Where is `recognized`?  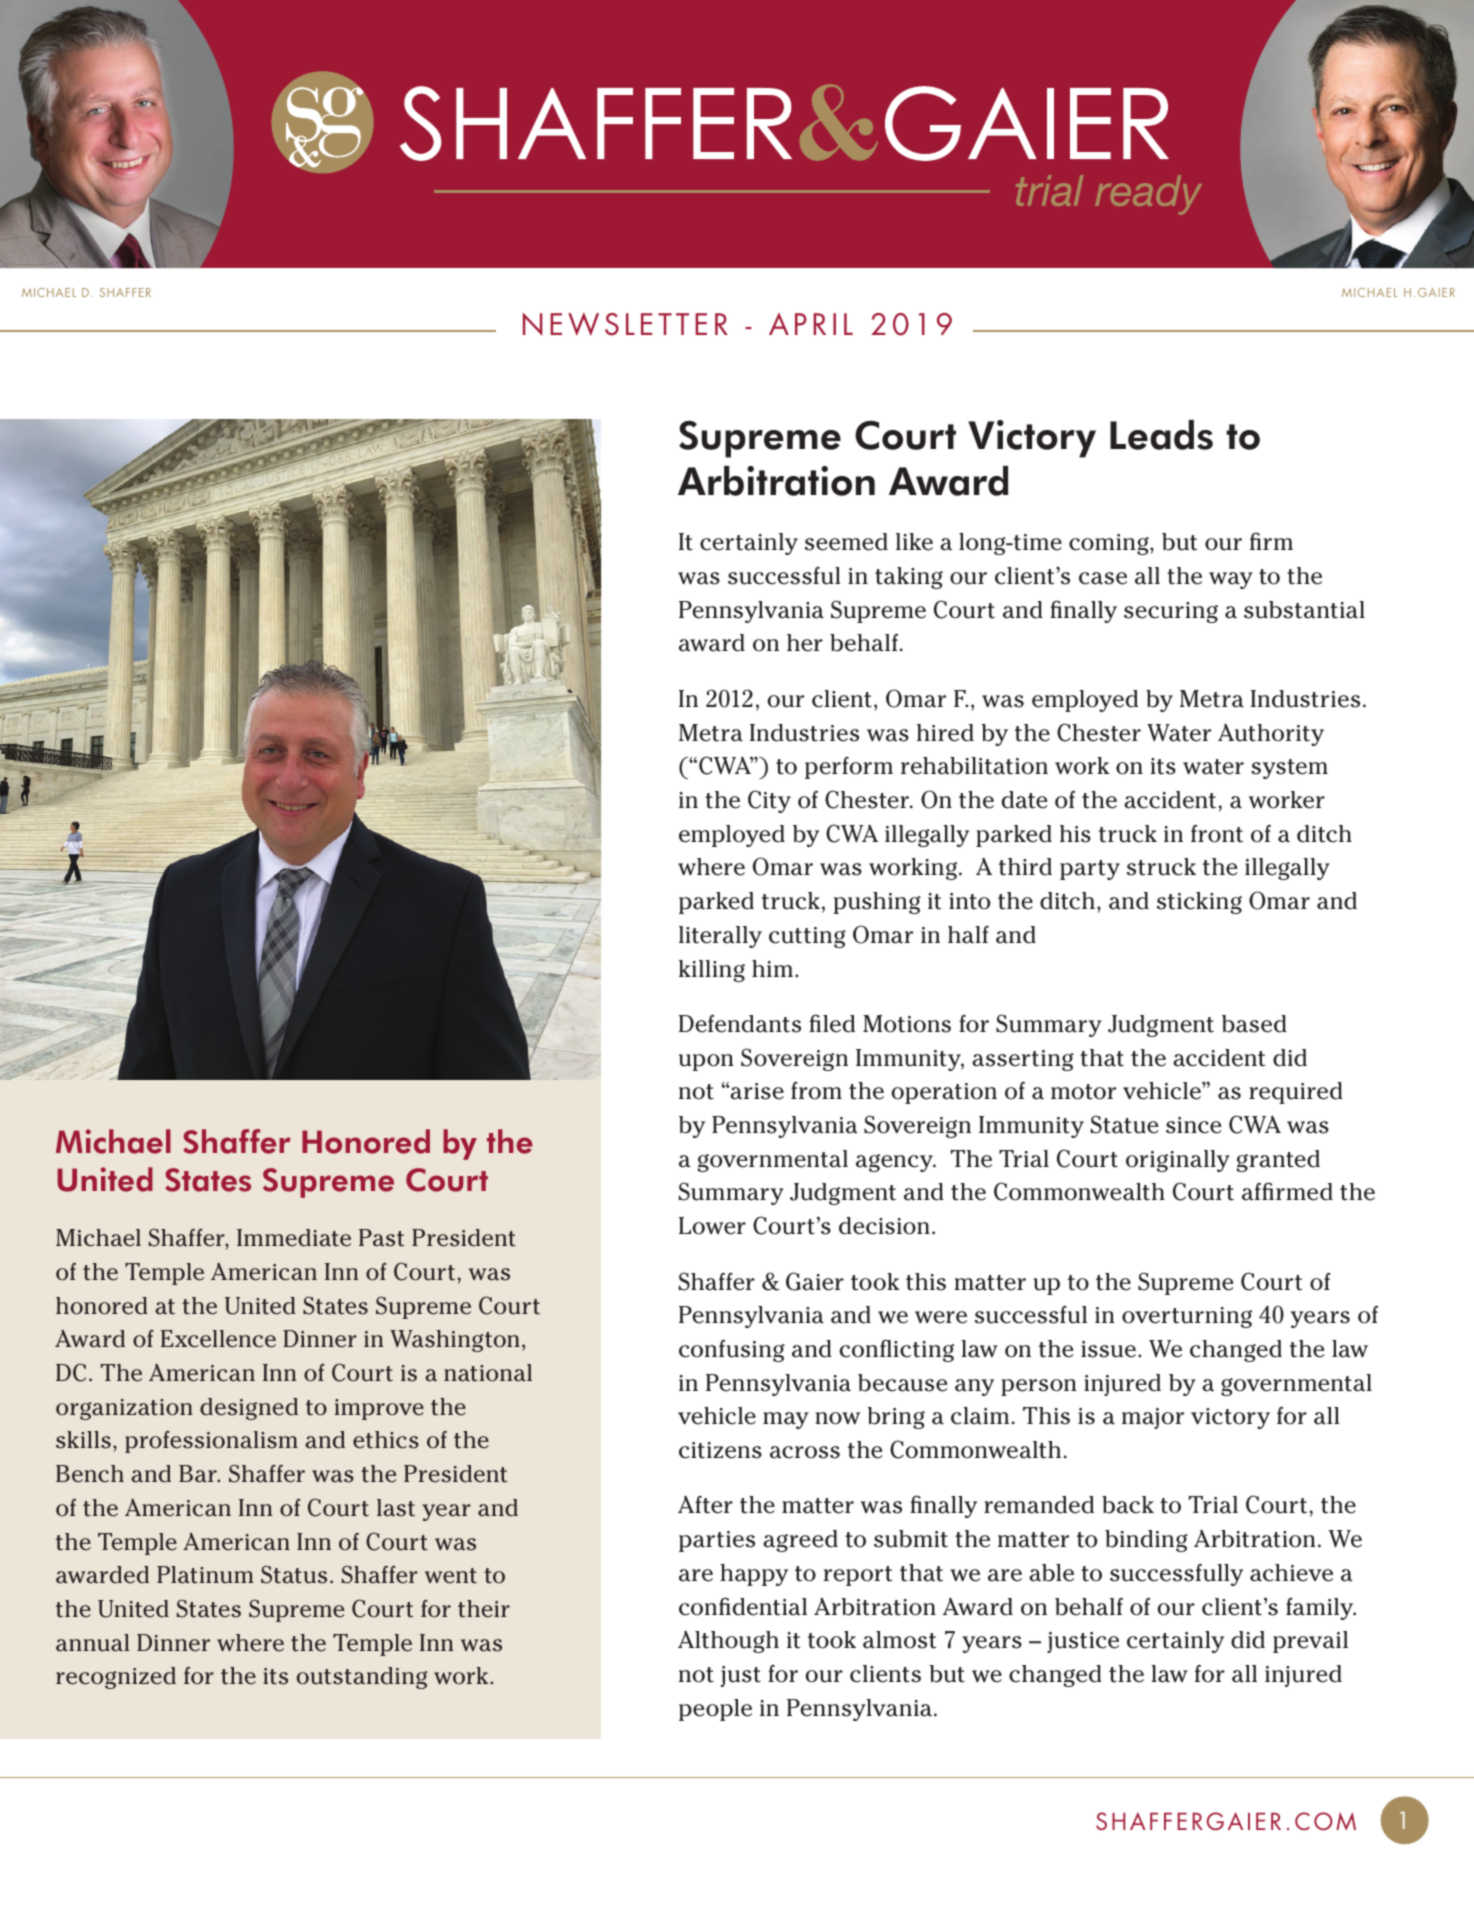
recognized is located at coordinates (116, 1678).
